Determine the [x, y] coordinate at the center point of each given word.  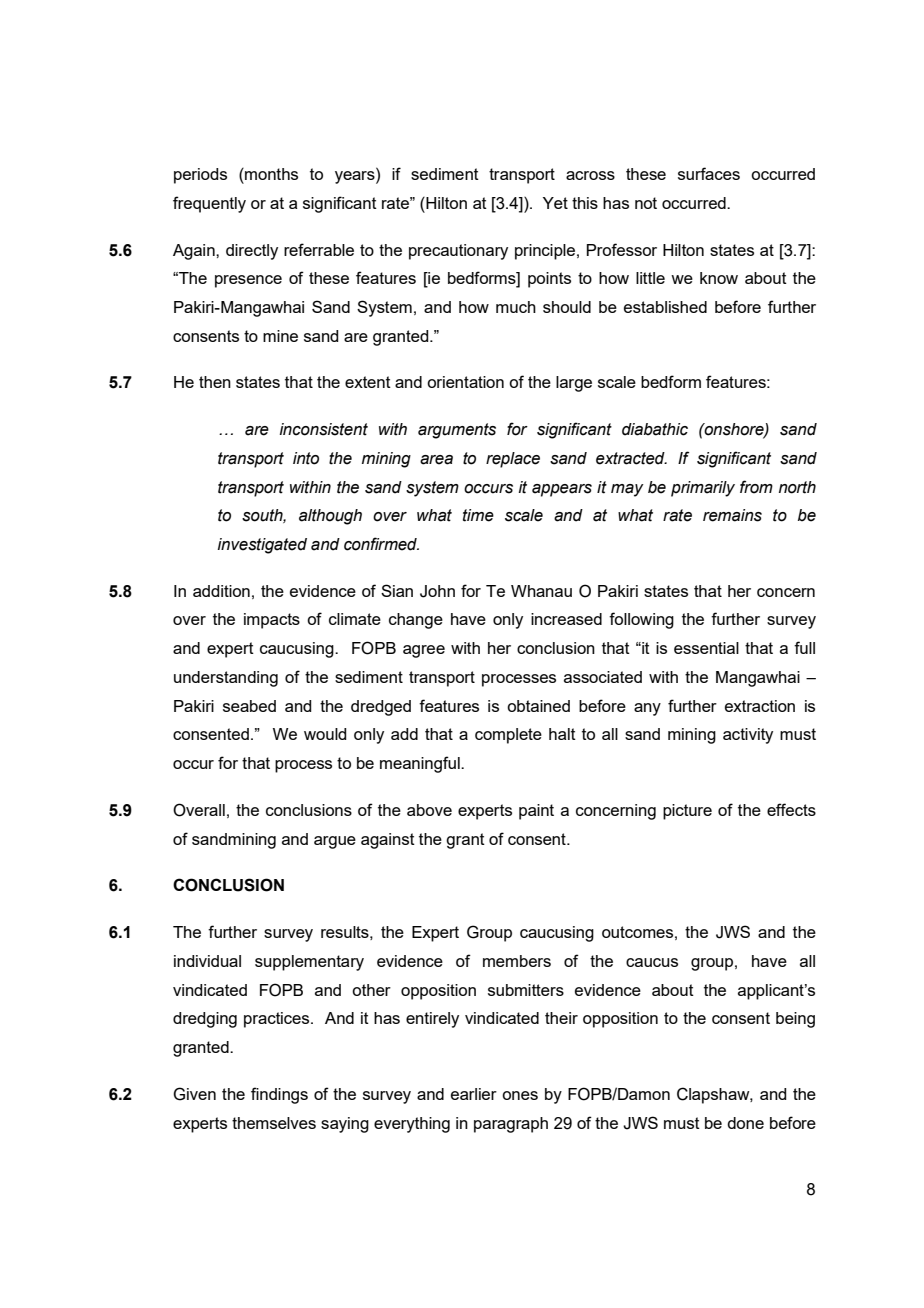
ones [520, 1095]
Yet [555, 203]
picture [687, 812]
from [756, 487]
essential [706, 648]
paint [536, 812]
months [270, 174]
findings [279, 1095]
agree [424, 651]
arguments [457, 431]
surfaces [709, 173]
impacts [272, 621]
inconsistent [324, 429]
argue [335, 842]
